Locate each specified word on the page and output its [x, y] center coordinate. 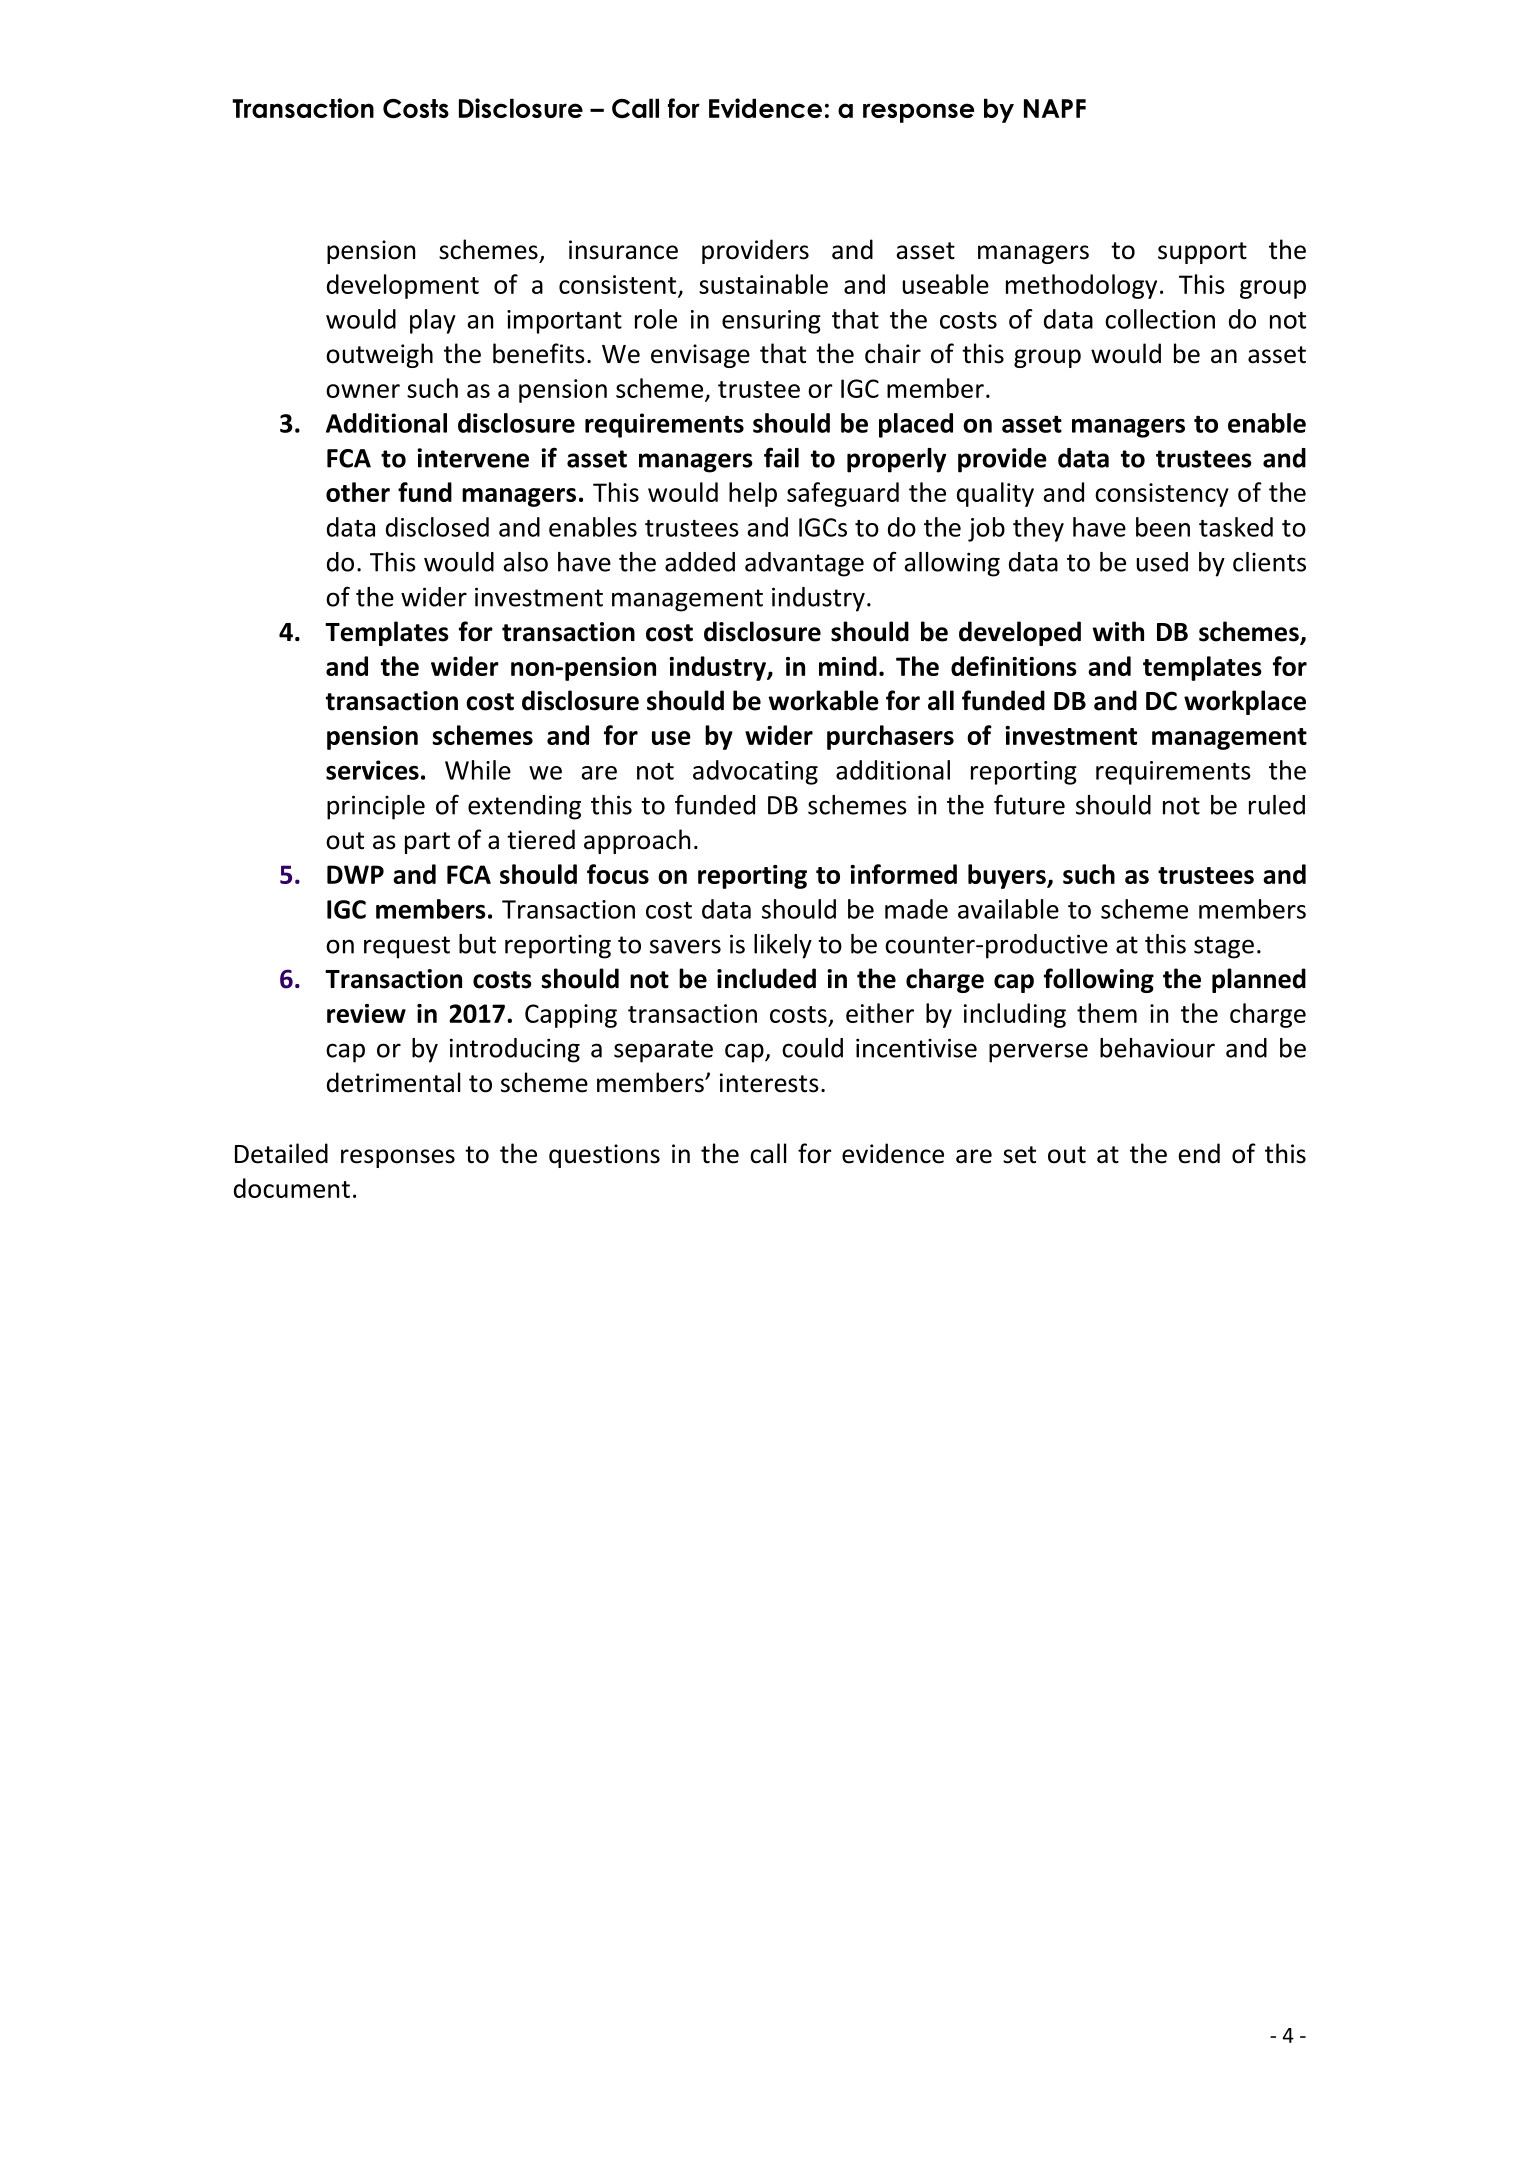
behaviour [1157, 1048]
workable [823, 700]
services [372, 770]
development [403, 286]
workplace [1245, 702]
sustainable [763, 284]
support [1202, 253]
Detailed [281, 1153]
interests [769, 1083]
